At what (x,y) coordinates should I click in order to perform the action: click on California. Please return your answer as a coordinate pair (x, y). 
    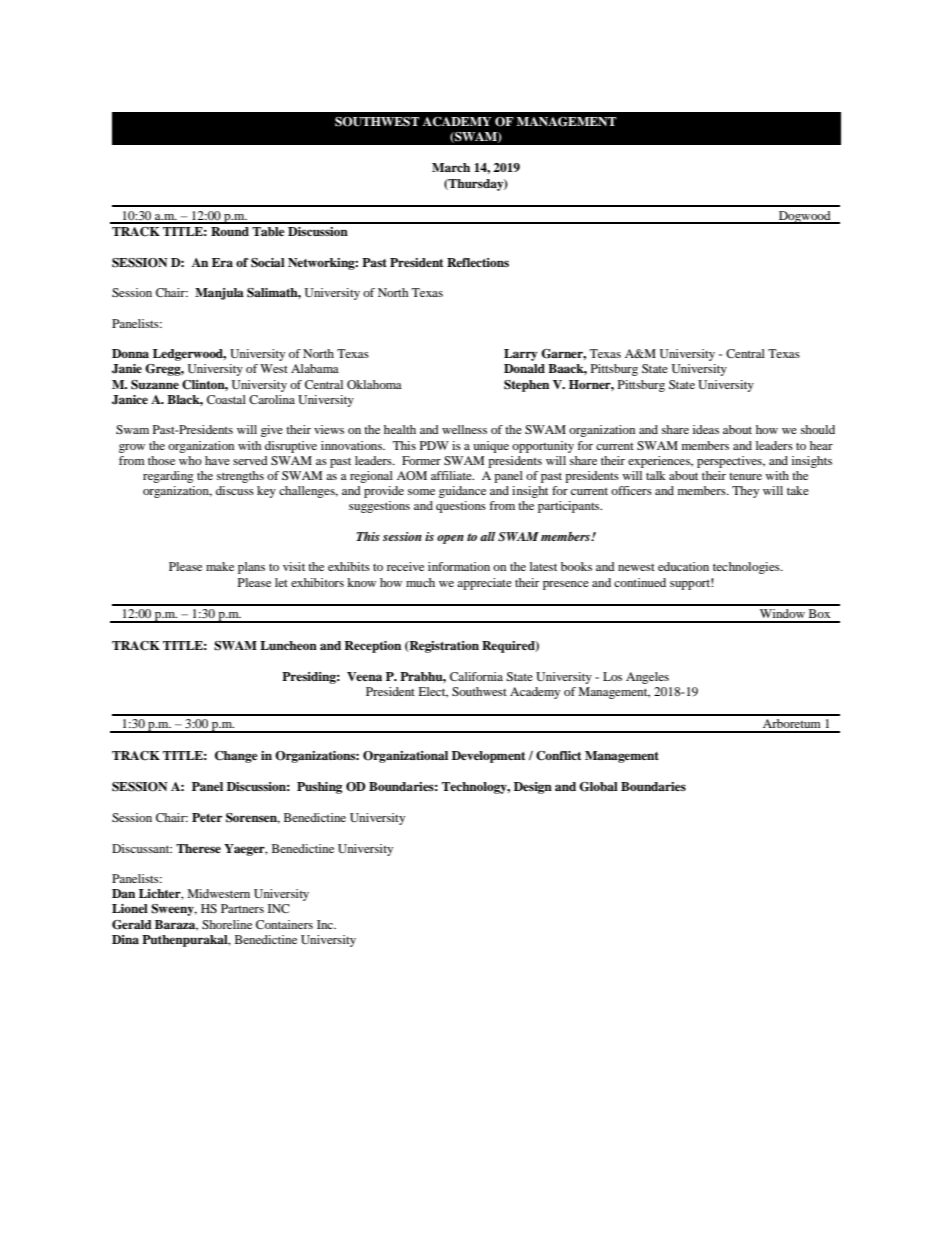
    Looking at the image, I should click on (476, 676).
